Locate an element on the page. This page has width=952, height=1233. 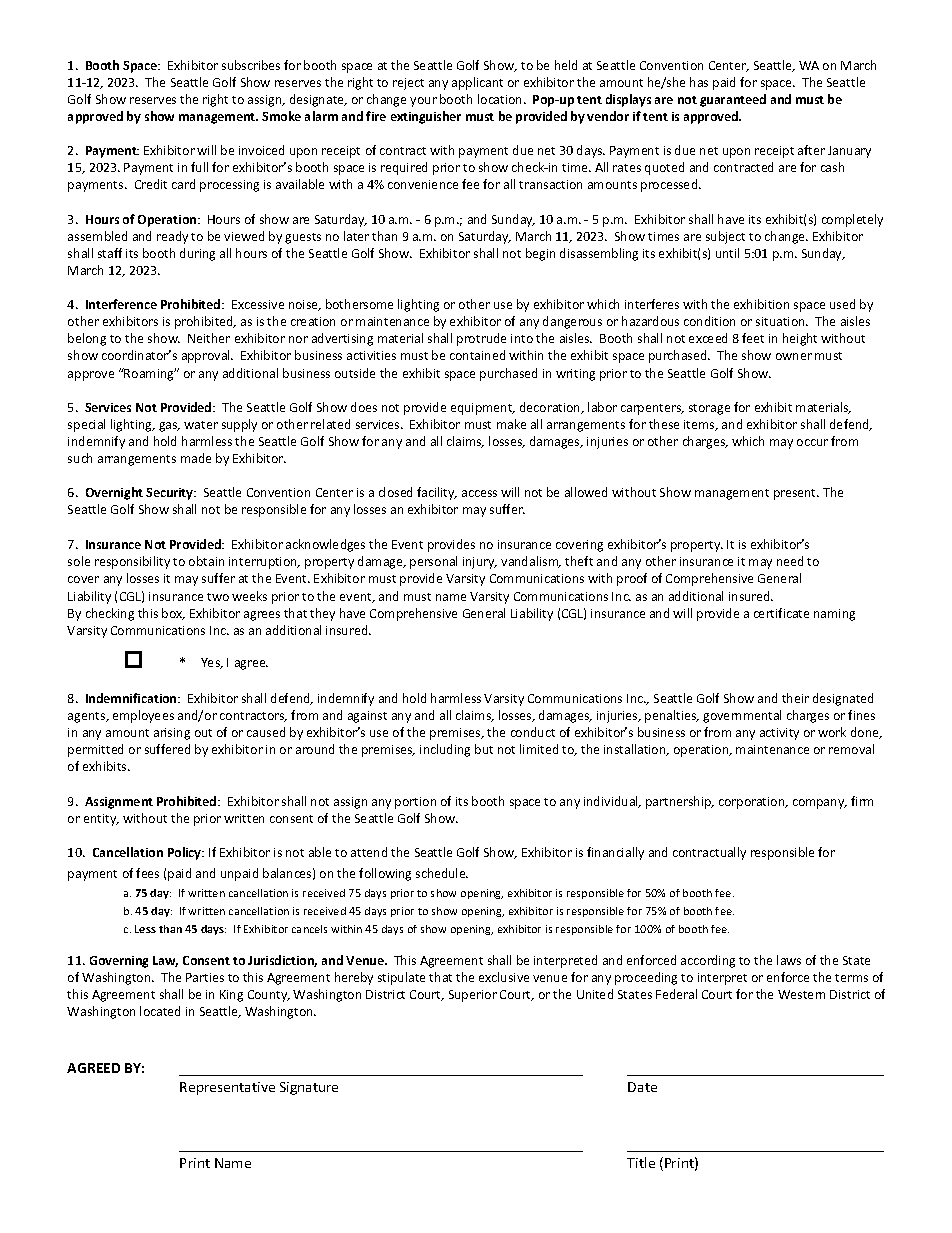
guaranteed is located at coordinates (733, 100).
